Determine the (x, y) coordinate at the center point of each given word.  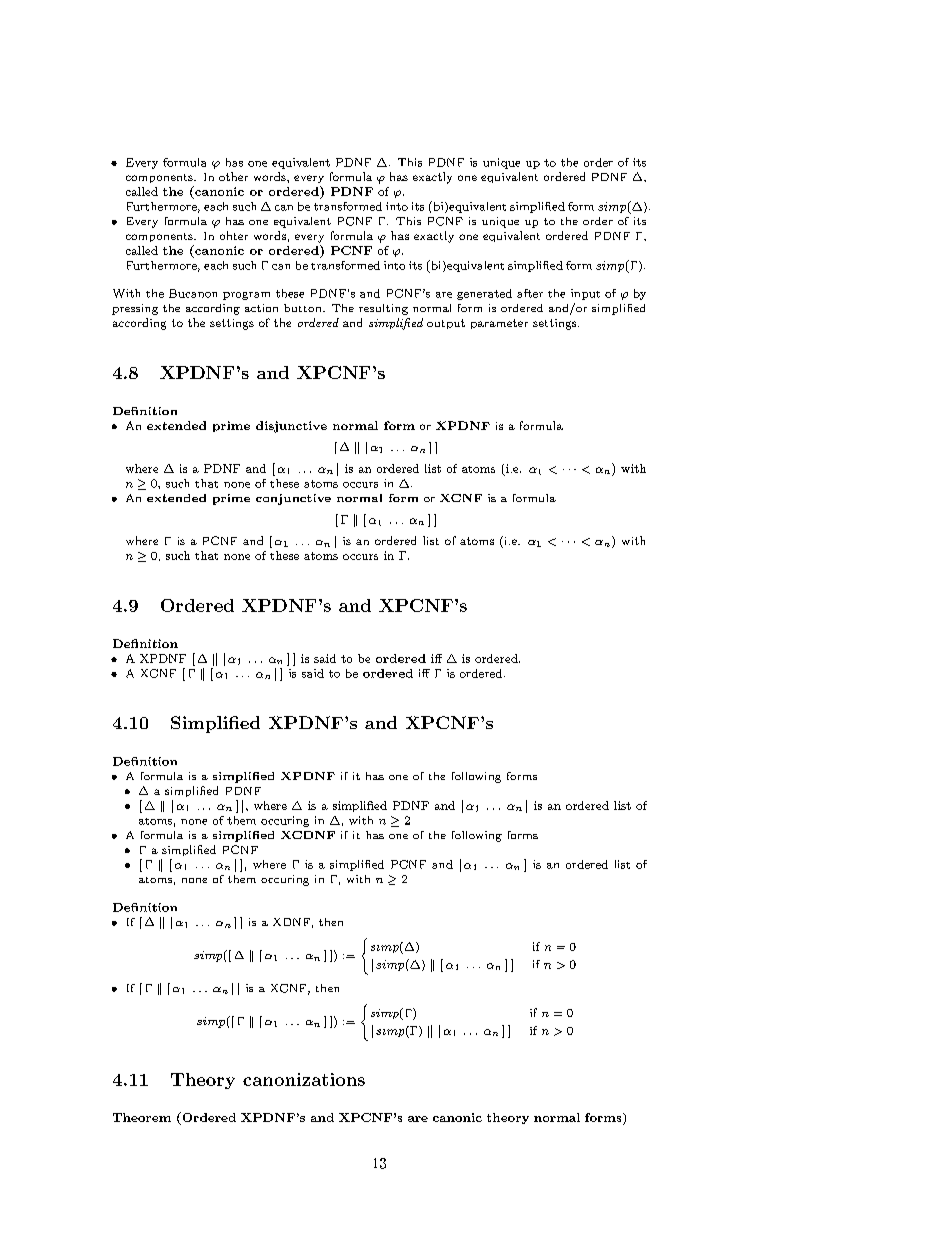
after (530, 293)
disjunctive (291, 427)
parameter (499, 324)
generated (484, 294)
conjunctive (293, 499)
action (261, 308)
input (585, 294)
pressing (135, 309)
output (446, 324)
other (233, 176)
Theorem (142, 1117)
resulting (383, 309)
